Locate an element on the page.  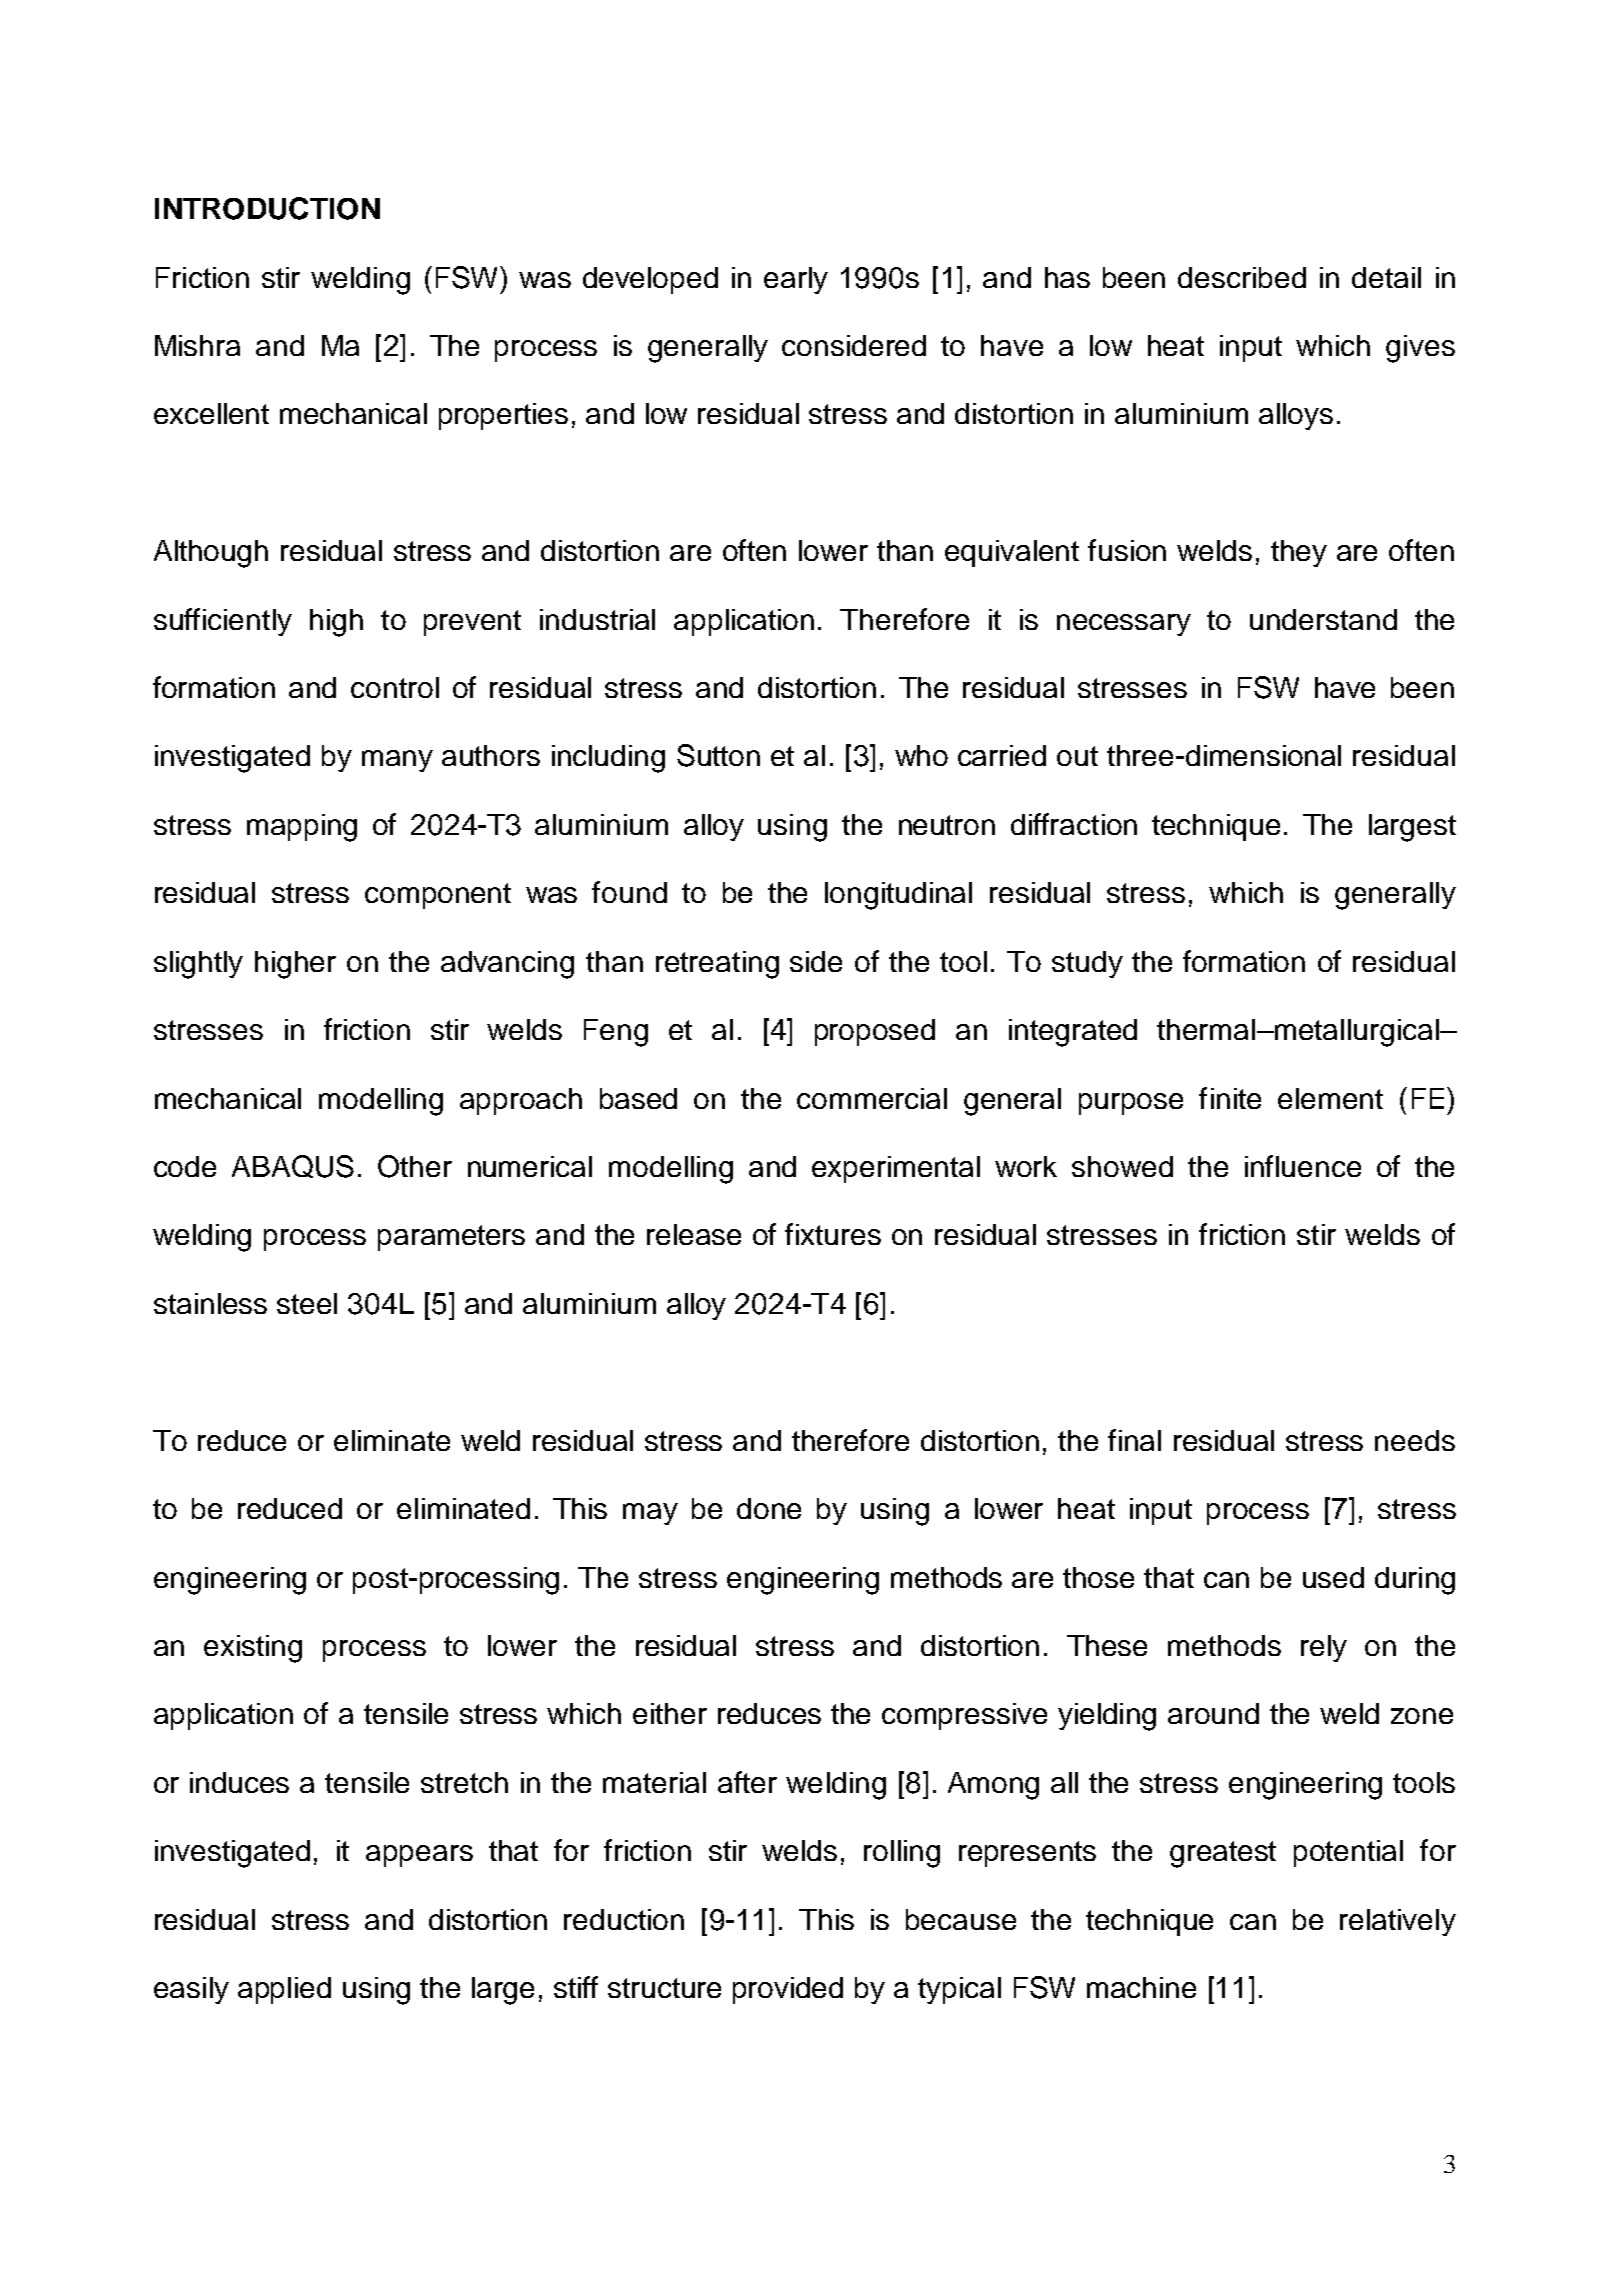
finite is located at coordinates (1230, 1098).
